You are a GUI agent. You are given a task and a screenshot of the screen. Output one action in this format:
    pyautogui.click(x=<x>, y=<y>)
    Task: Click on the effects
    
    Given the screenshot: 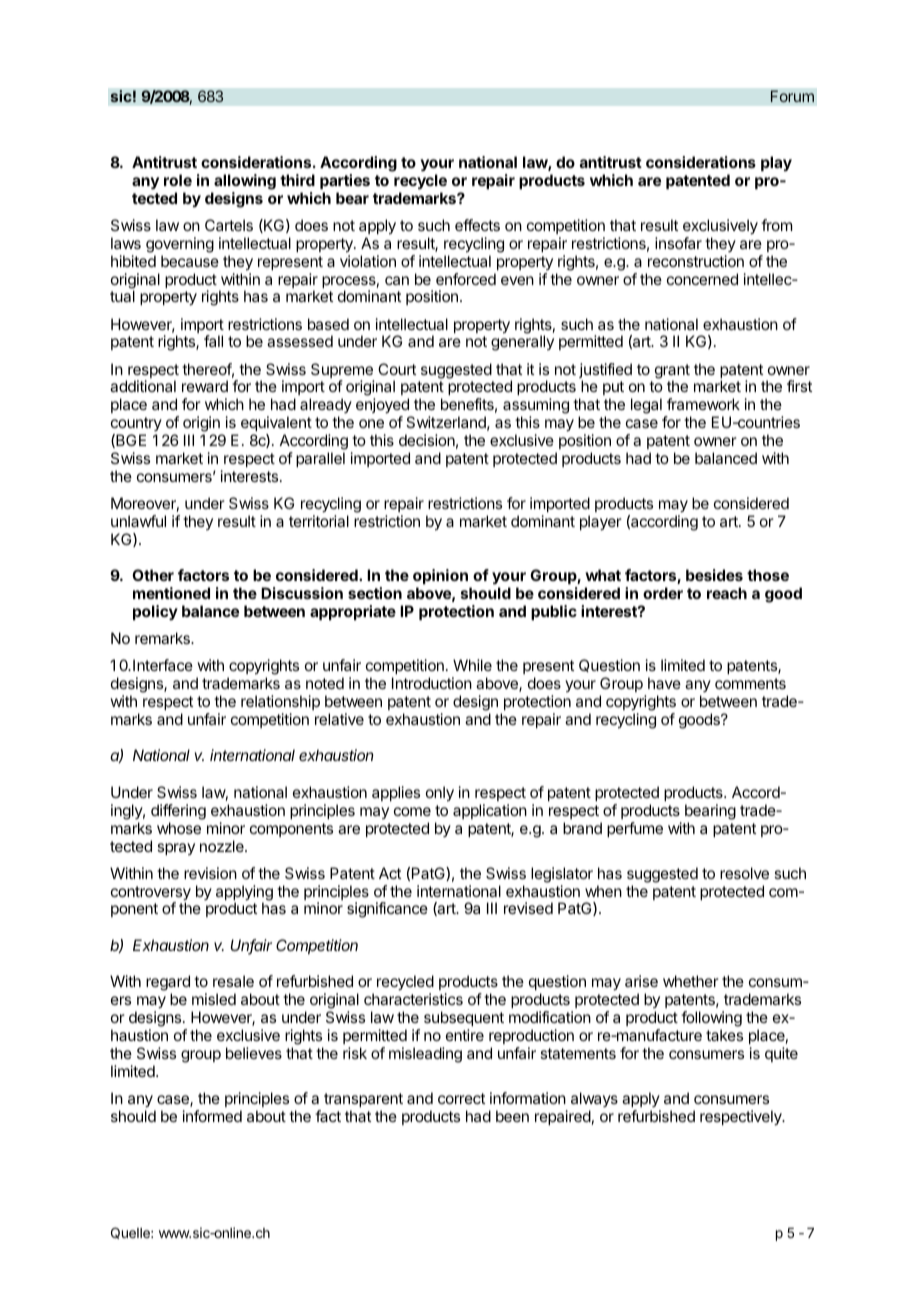 What is the action you would take?
    pyautogui.click(x=477, y=225)
